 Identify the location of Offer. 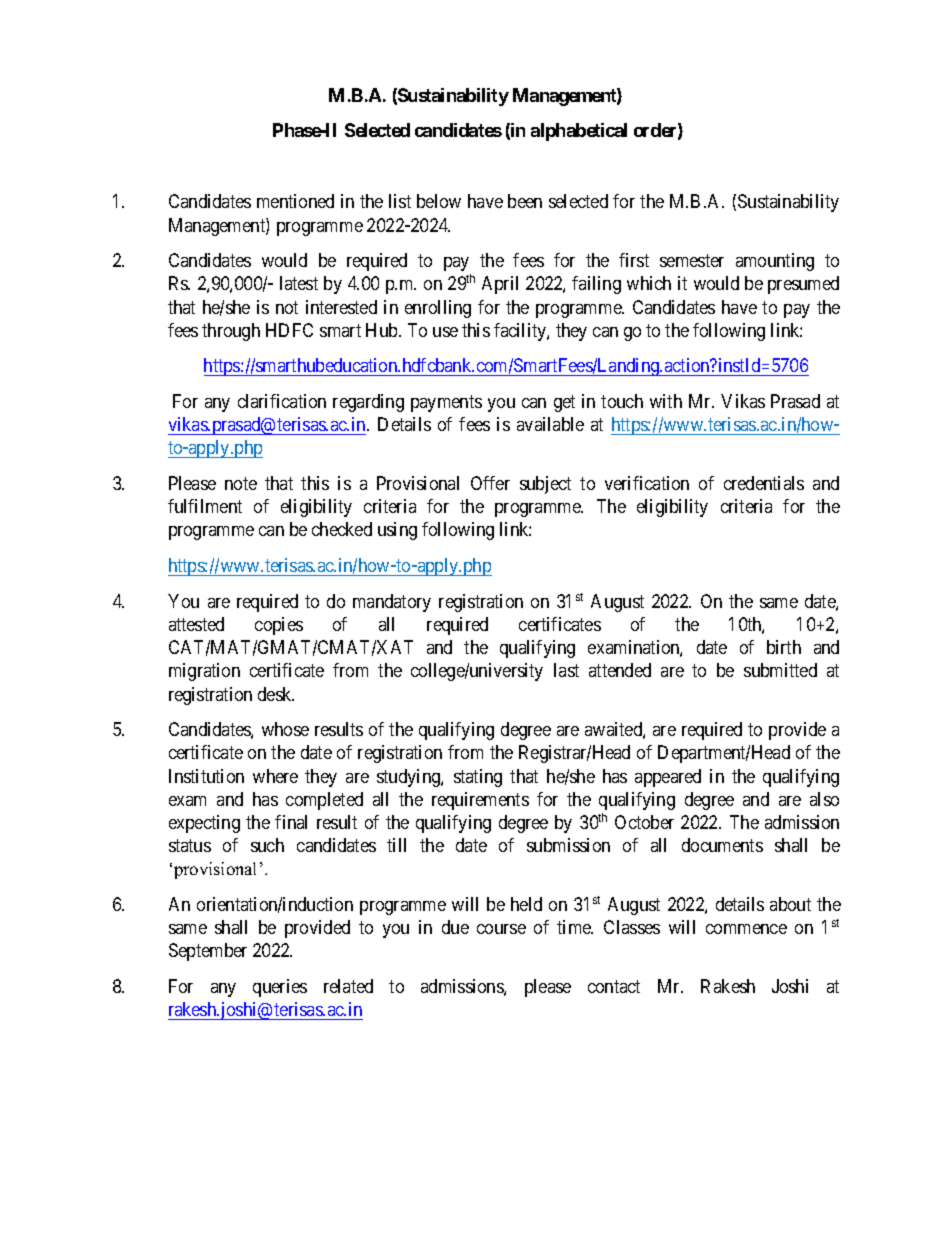
(490, 483).
